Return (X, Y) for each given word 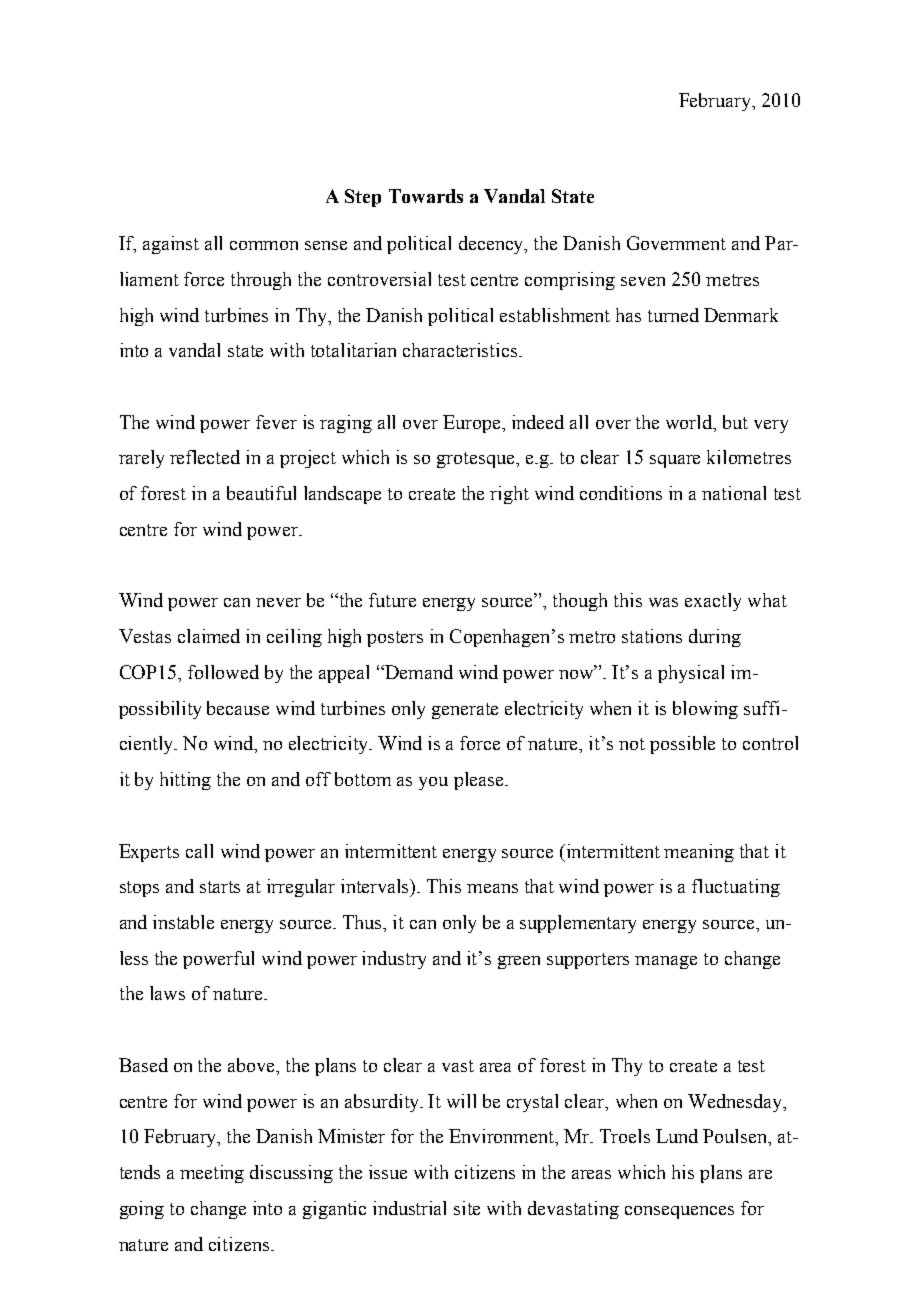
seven (643, 281)
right (509, 495)
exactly (713, 602)
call (199, 851)
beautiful (261, 493)
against (171, 245)
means (492, 888)
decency (493, 245)
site (467, 1208)
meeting (212, 1174)
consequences (679, 1212)
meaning (699, 853)
